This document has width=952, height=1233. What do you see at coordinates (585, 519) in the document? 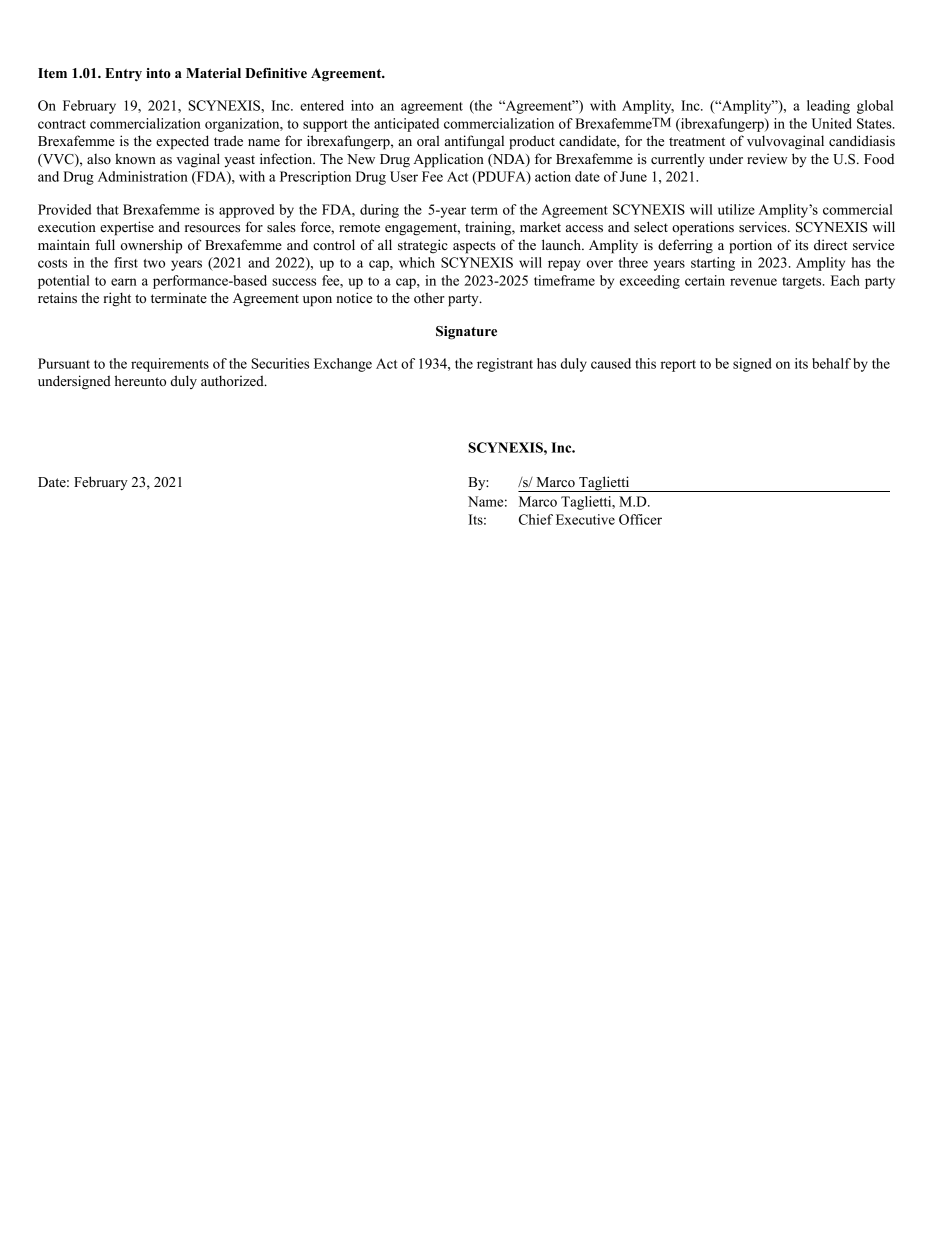
I see `Executive` at bounding box center [585, 519].
